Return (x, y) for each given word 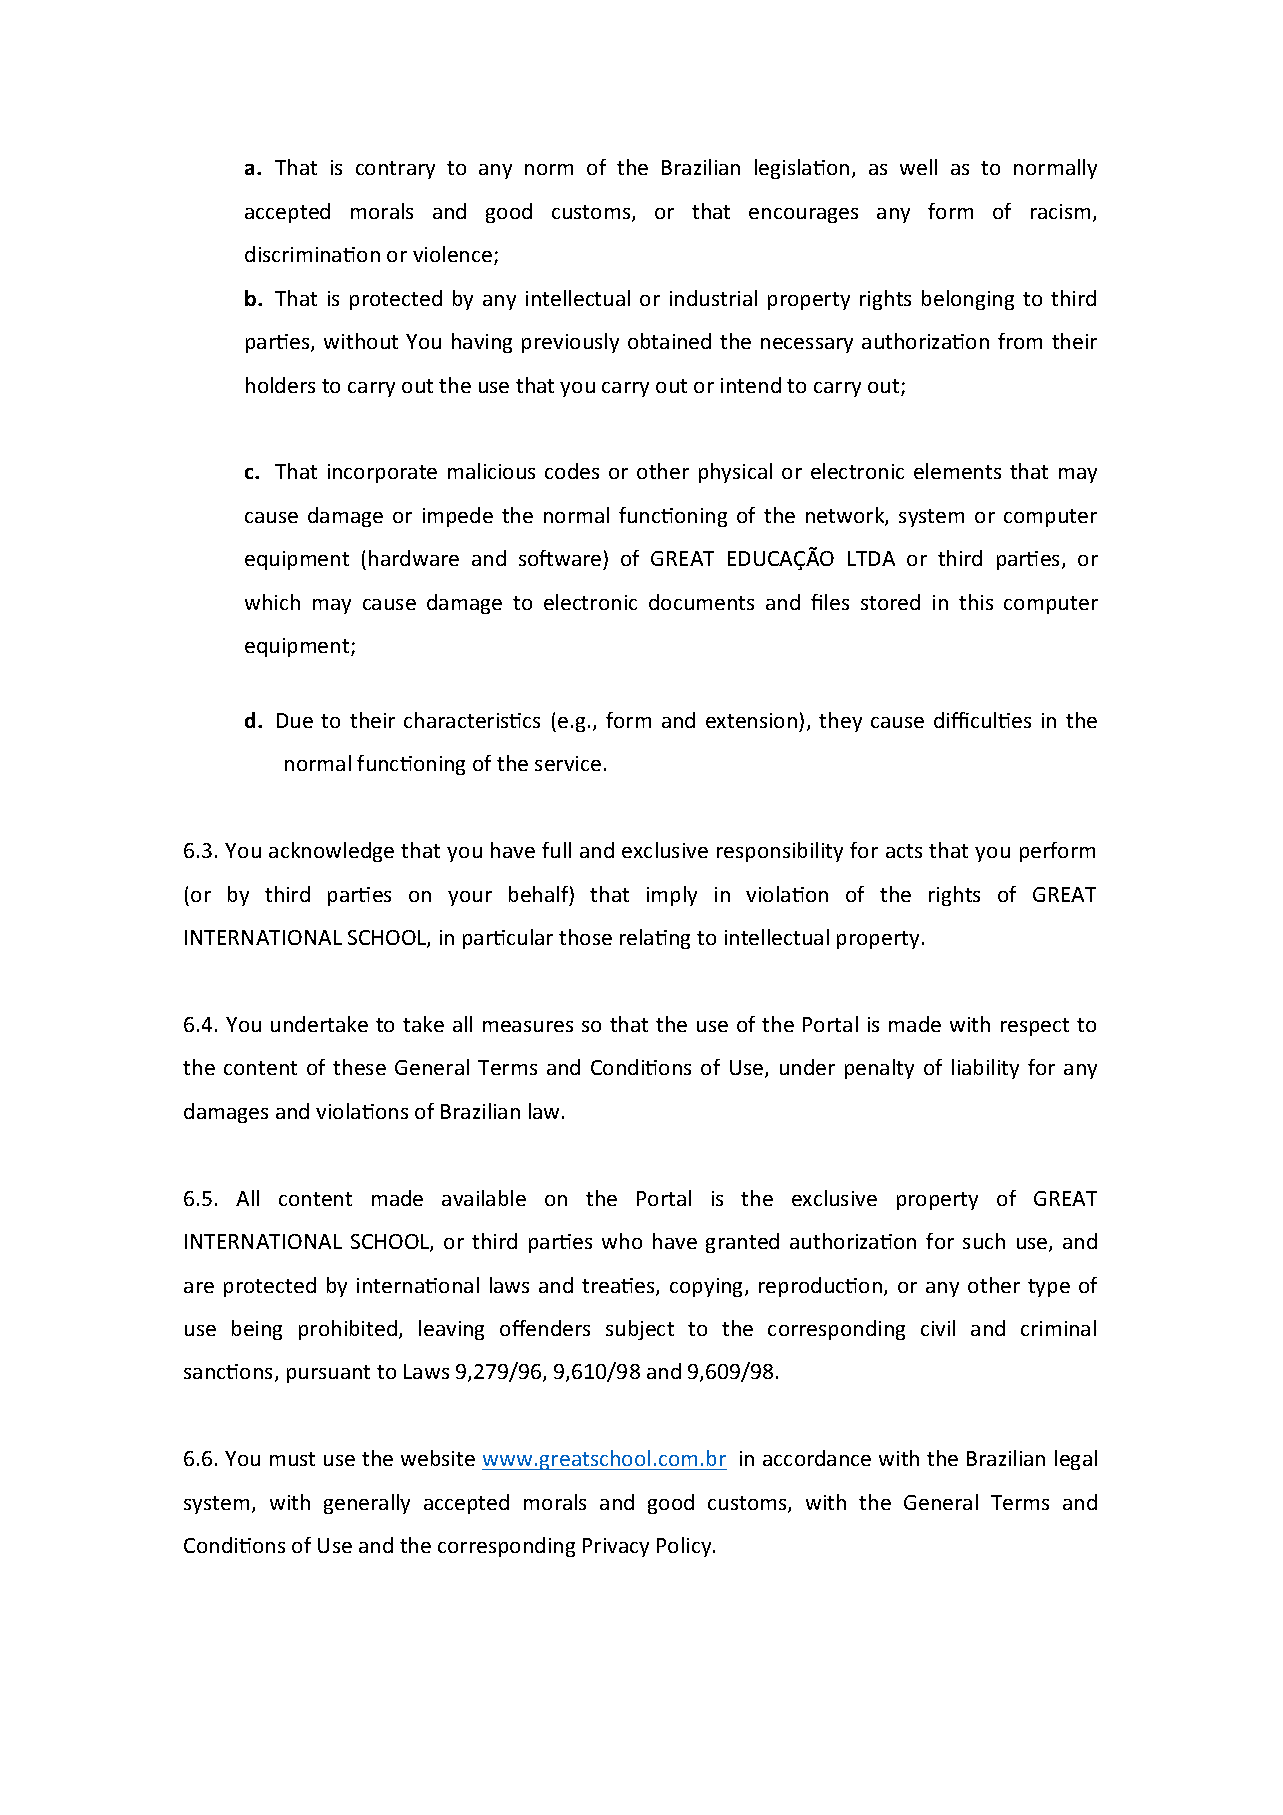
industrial (713, 298)
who (622, 1241)
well (918, 167)
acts (904, 851)
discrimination (312, 254)
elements (957, 471)
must (292, 1459)
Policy (685, 1547)
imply (672, 896)
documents (701, 602)
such (984, 1241)
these (359, 1067)
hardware (414, 558)
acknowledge (331, 852)
